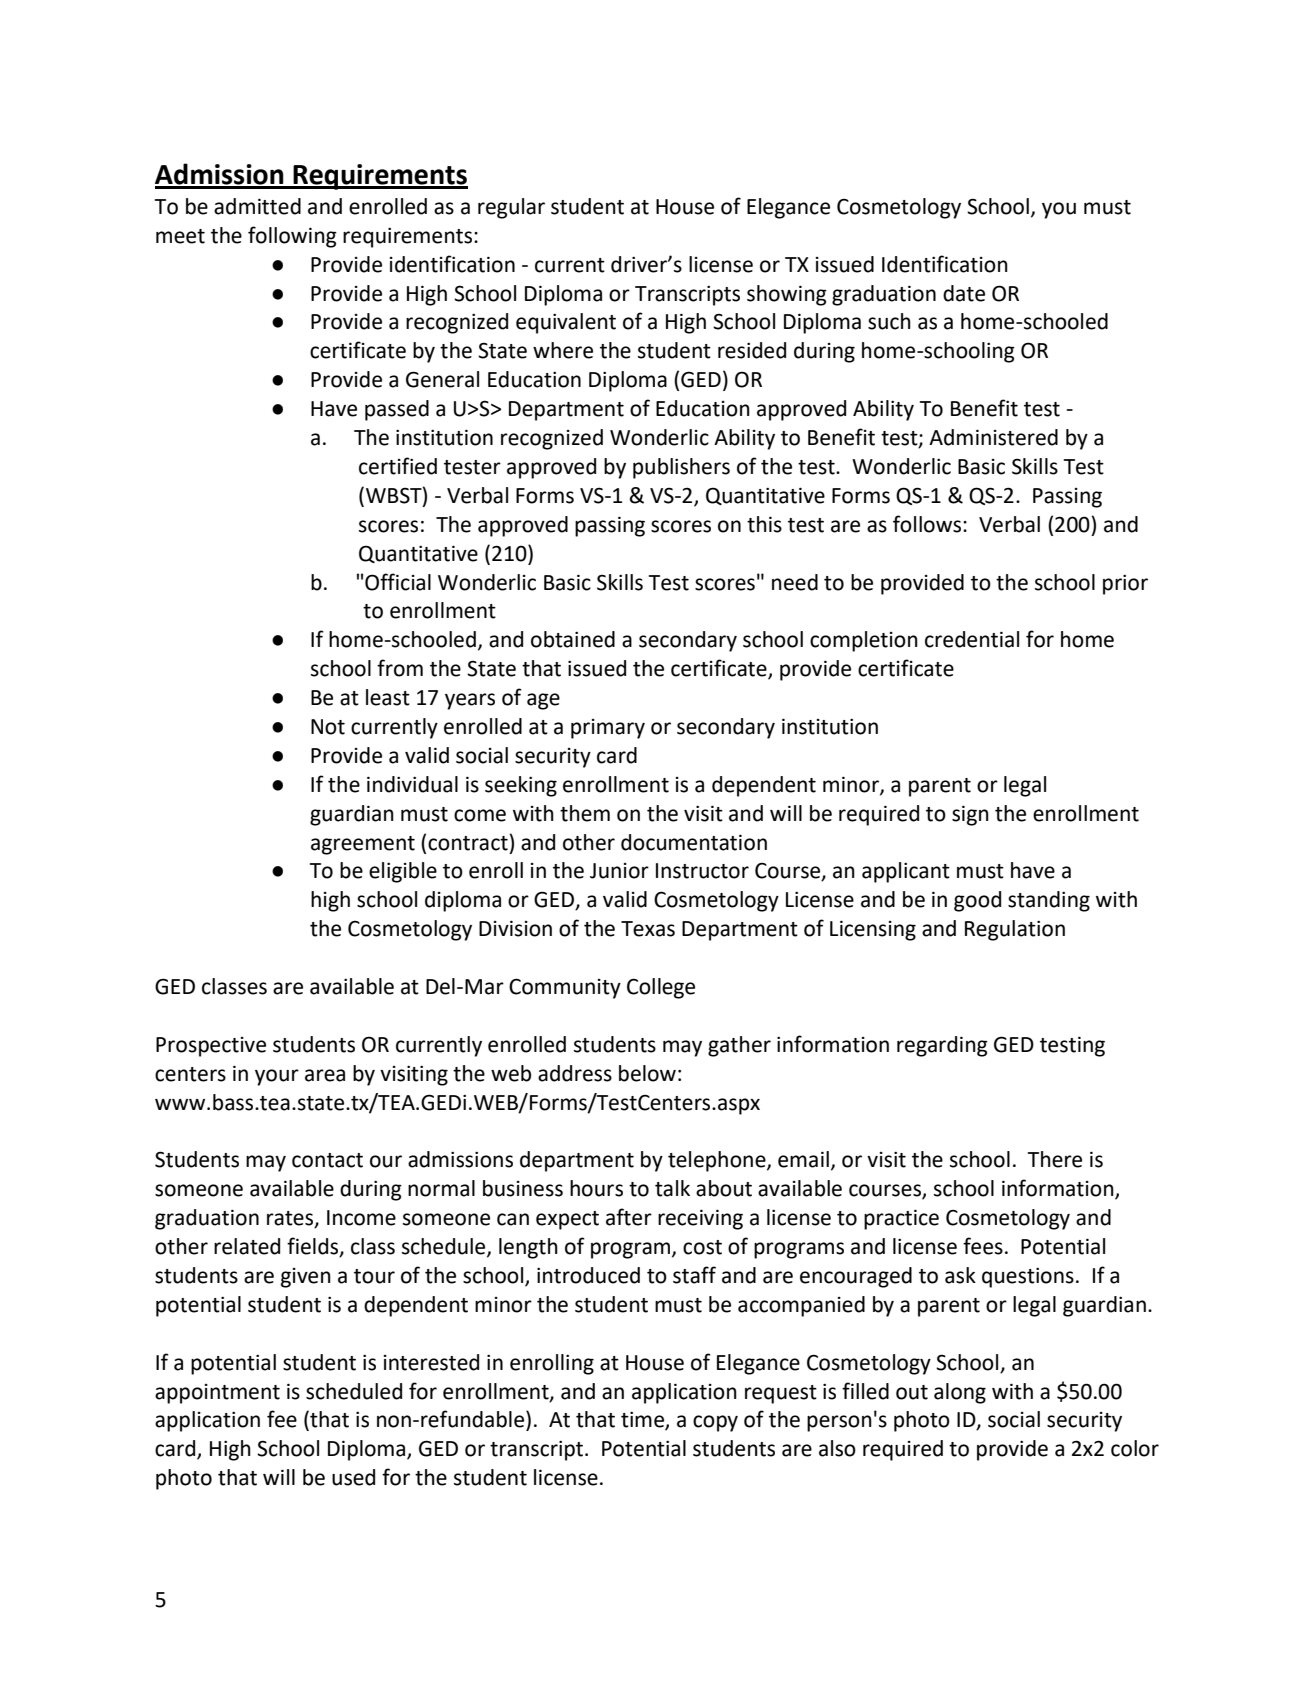 Image resolution: width=1316 pixels, height=1704 pixels. Describe the element at coordinates (211, 1047) in the document. I see `Prospective` at that location.
